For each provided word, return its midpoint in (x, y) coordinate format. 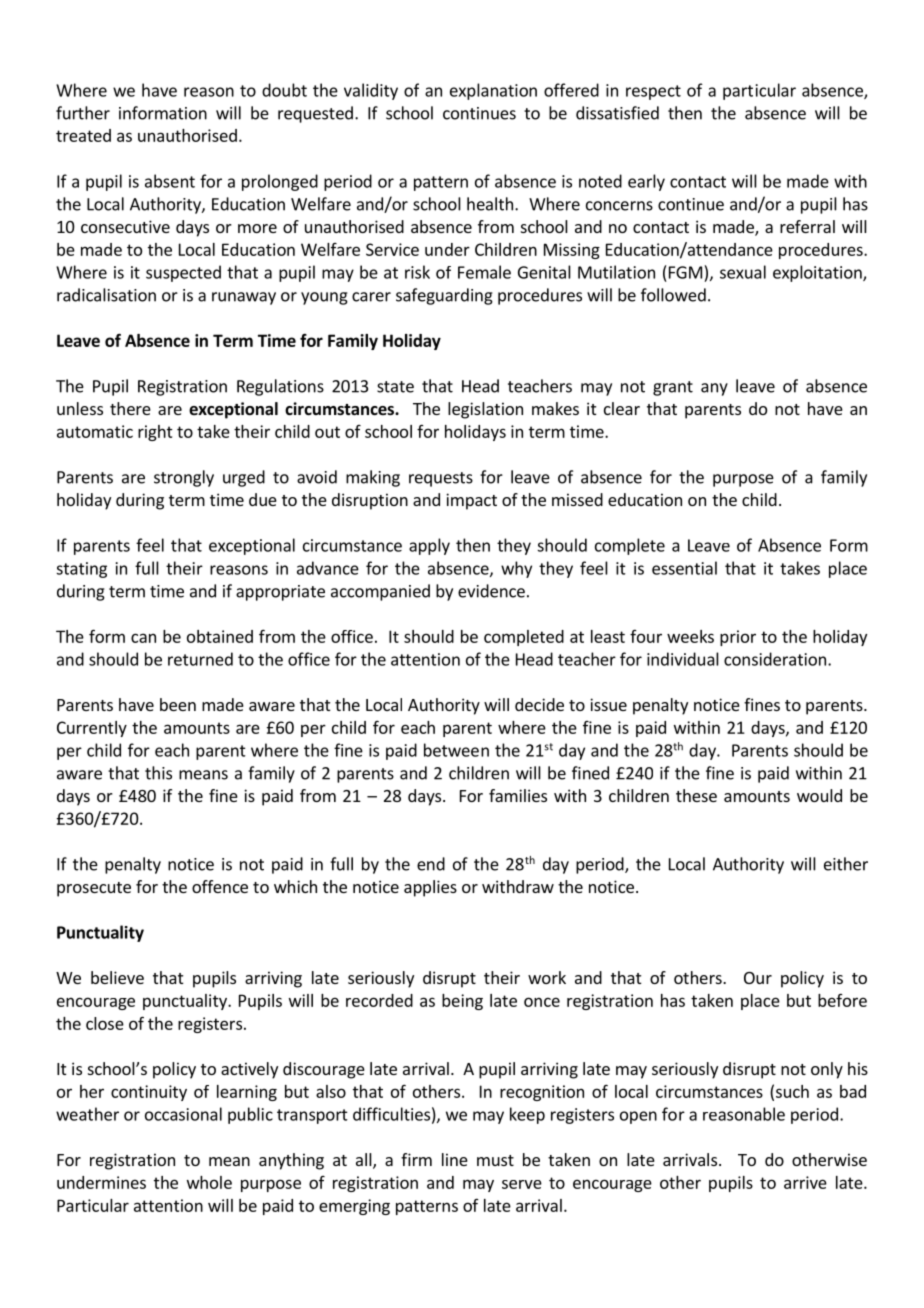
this (158, 773)
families (518, 795)
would (819, 795)
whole (209, 1182)
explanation (493, 91)
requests (441, 479)
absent (170, 181)
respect (653, 92)
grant (673, 388)
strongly (184, 478)
